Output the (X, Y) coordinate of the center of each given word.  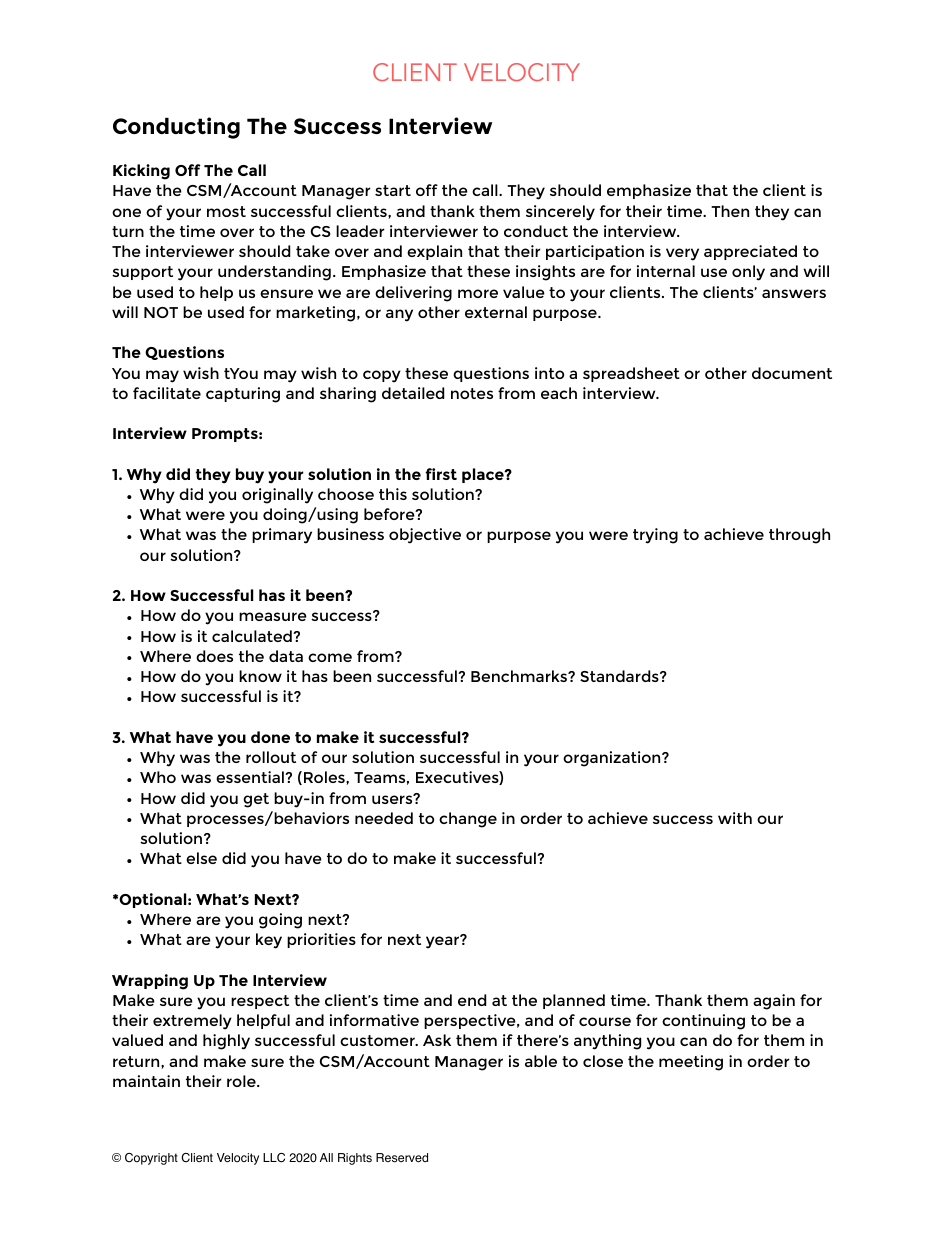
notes (472, 393)
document (792, 373)
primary (282, 536)
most (226, 211)
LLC (274, 1158)
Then (730, 211)
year (444, 942)
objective (425, 536)
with (735, 818)
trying (655, 536)
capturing (243, 395)
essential (251, 777)
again (774, 1002)
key (269, 941)
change (468, 820)
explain (434, 252)
